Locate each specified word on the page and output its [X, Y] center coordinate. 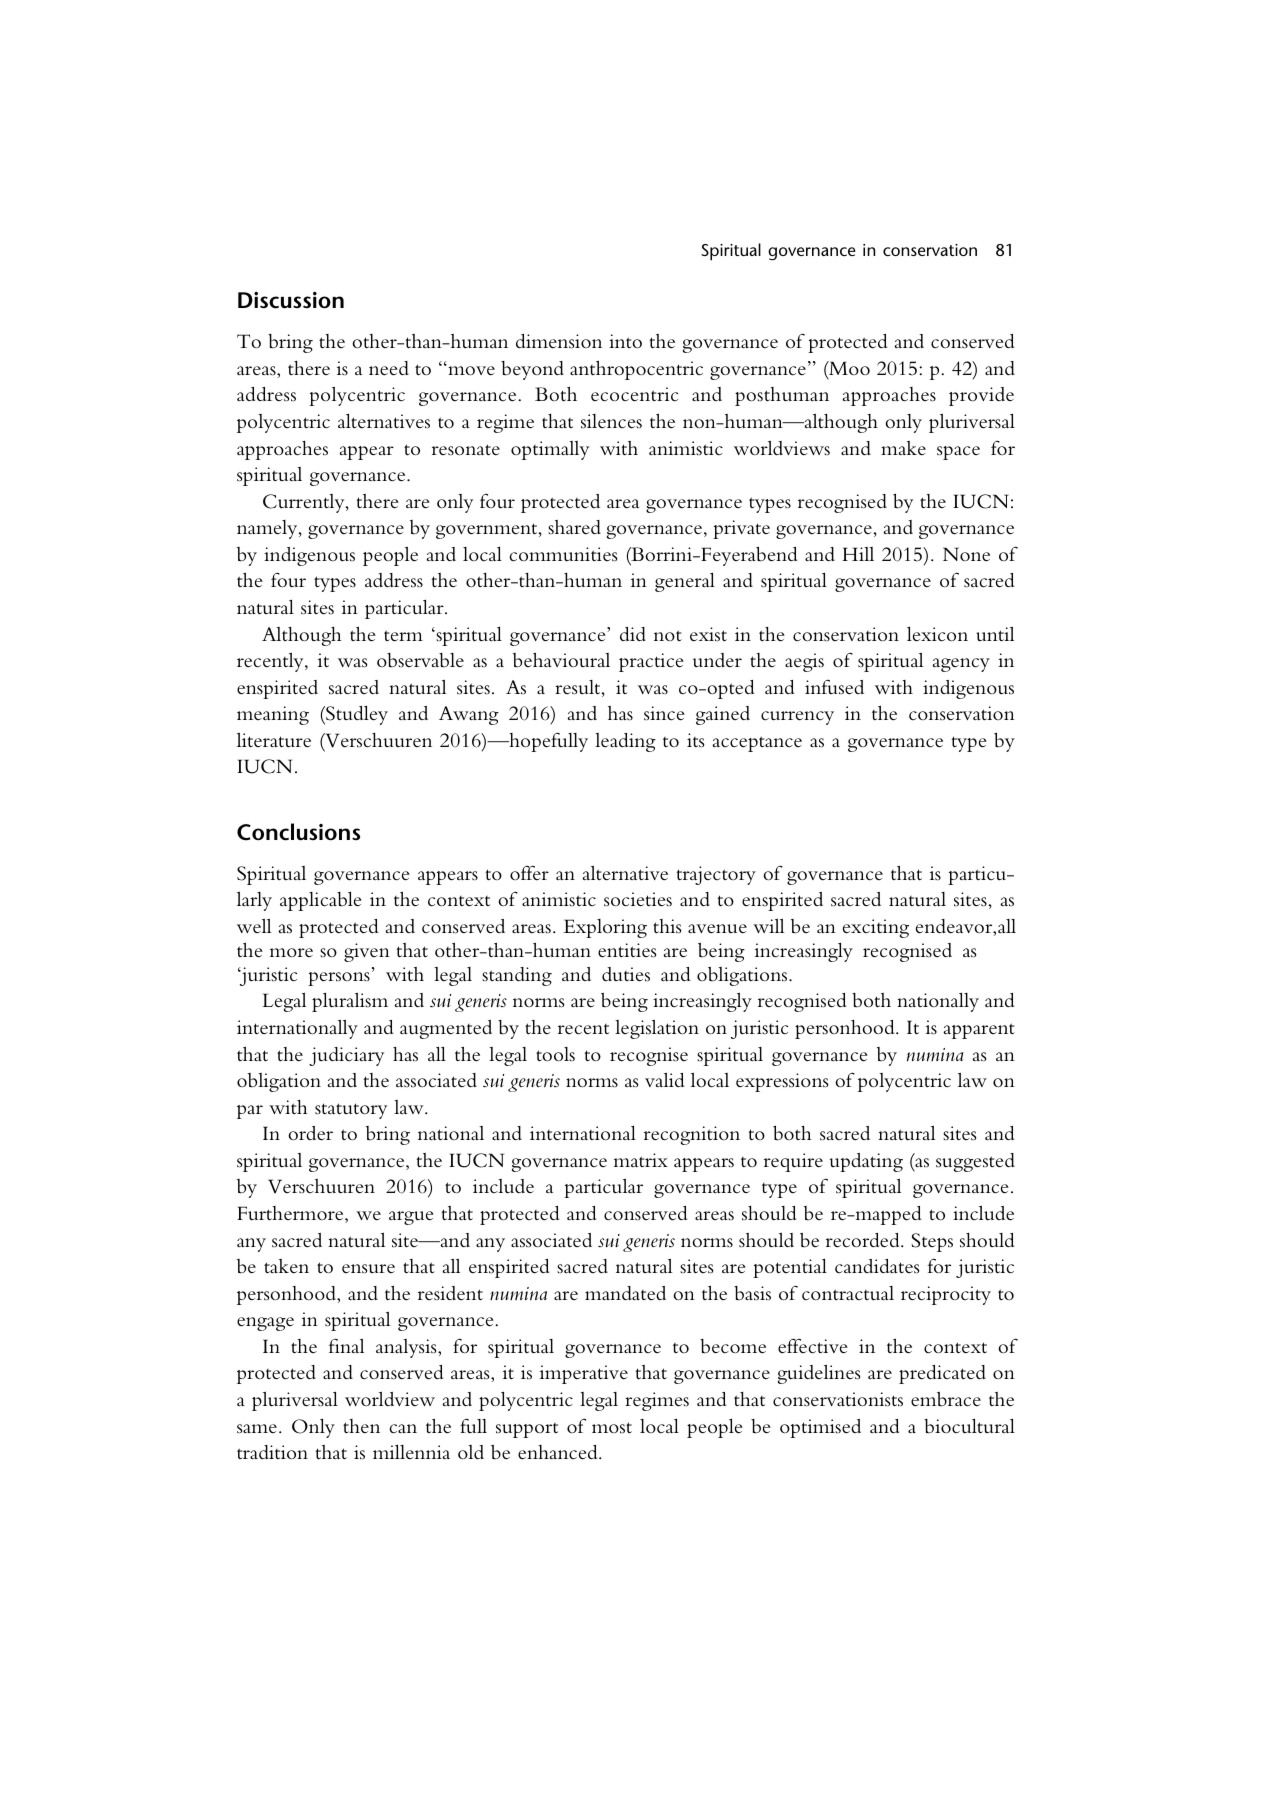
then [361, 1426]
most [612, 1428]
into [625, 341]
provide [981, 396]
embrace [946, 1399]
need [389, 368]
